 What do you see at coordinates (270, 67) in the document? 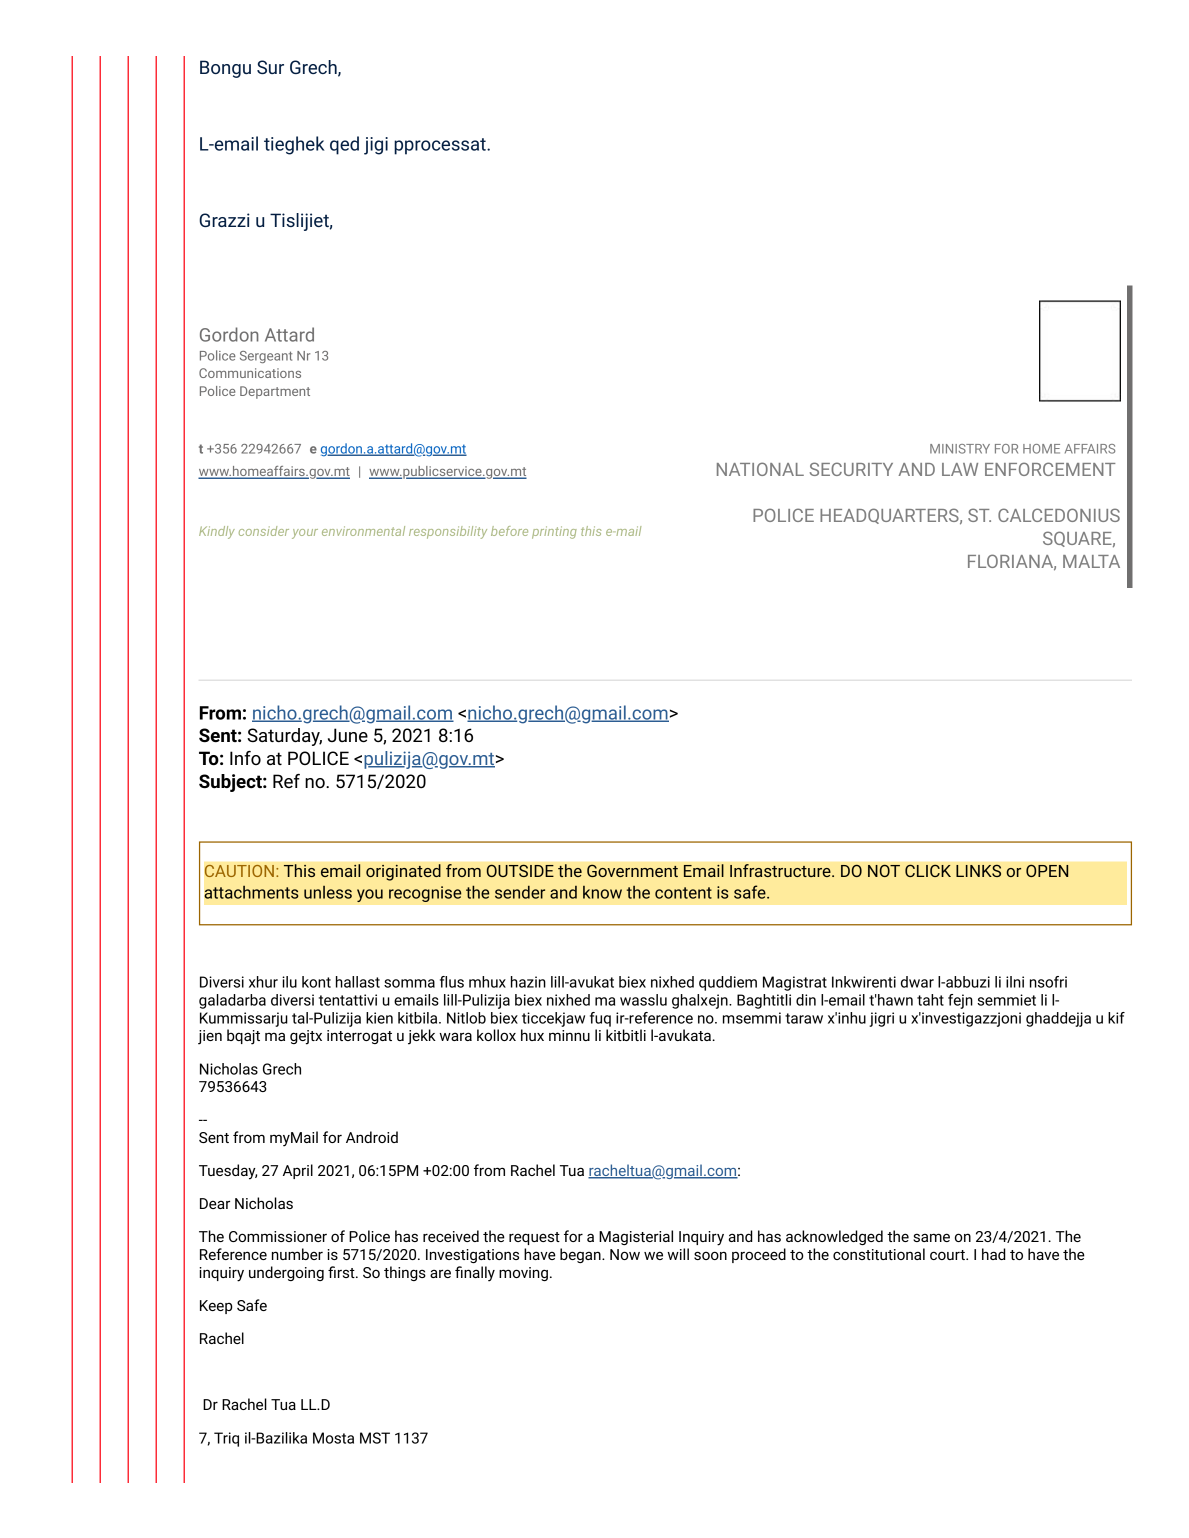
I see `Sur` at bounding box center [270, 67].
